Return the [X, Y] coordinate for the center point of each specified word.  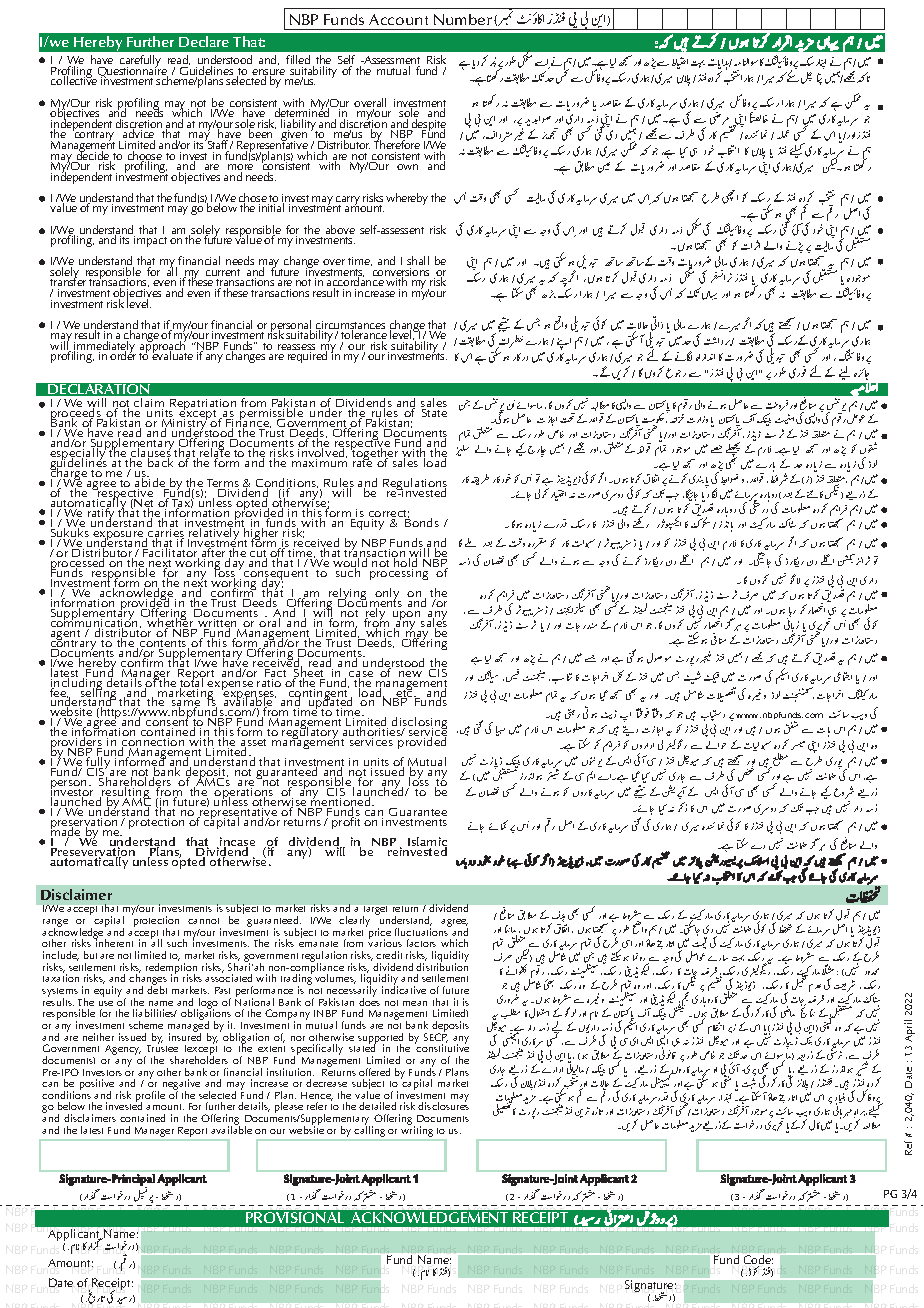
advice [138, 134]
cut [258, 555]
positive [97, 1086]
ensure [268, 73]
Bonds [421, 521]
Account [398, 19]
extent [271, 1049]
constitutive [442, 1047]
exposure [118, 537]
